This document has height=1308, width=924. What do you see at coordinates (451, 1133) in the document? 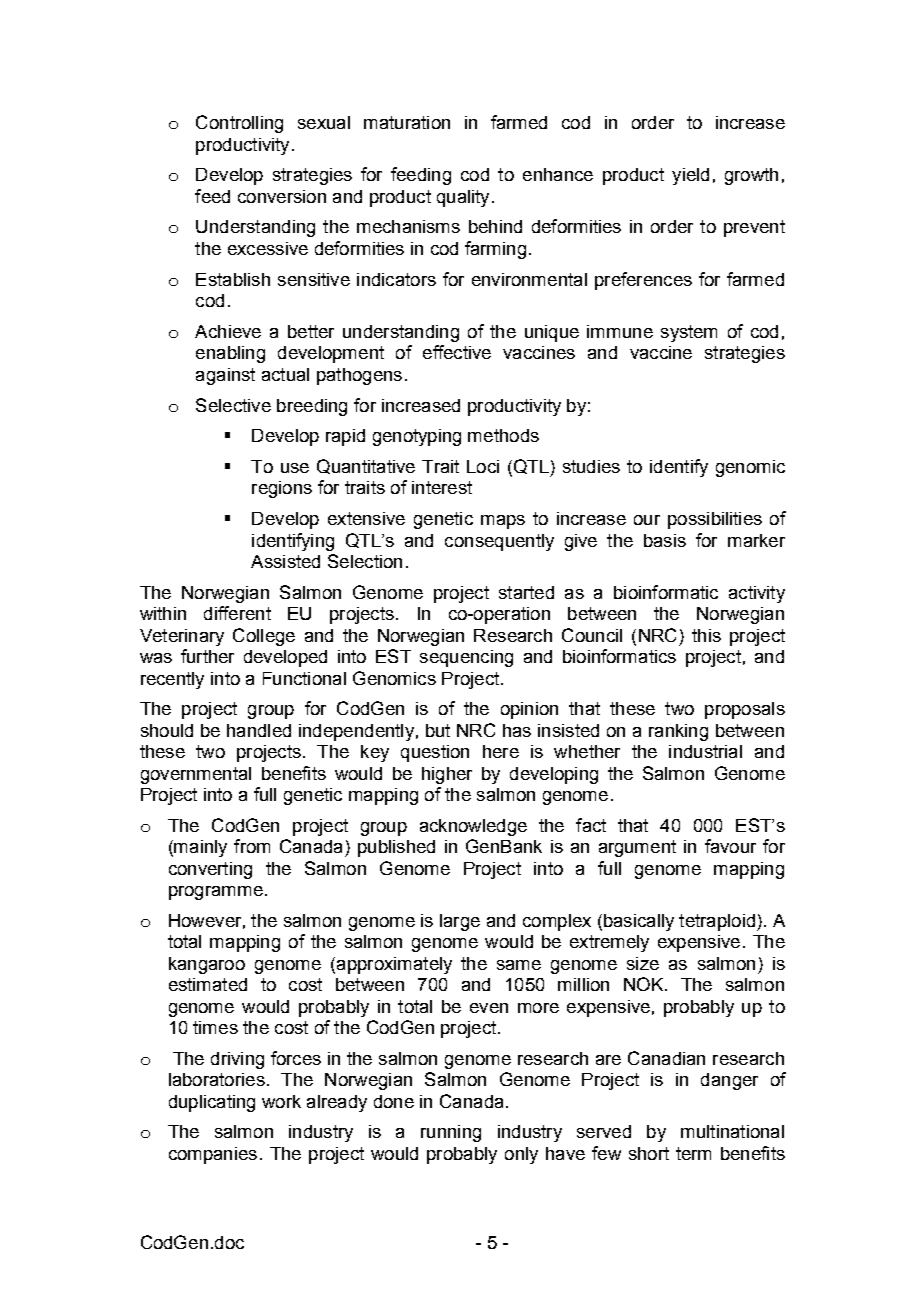
I see `running` at bounding box center [451, 1133].
